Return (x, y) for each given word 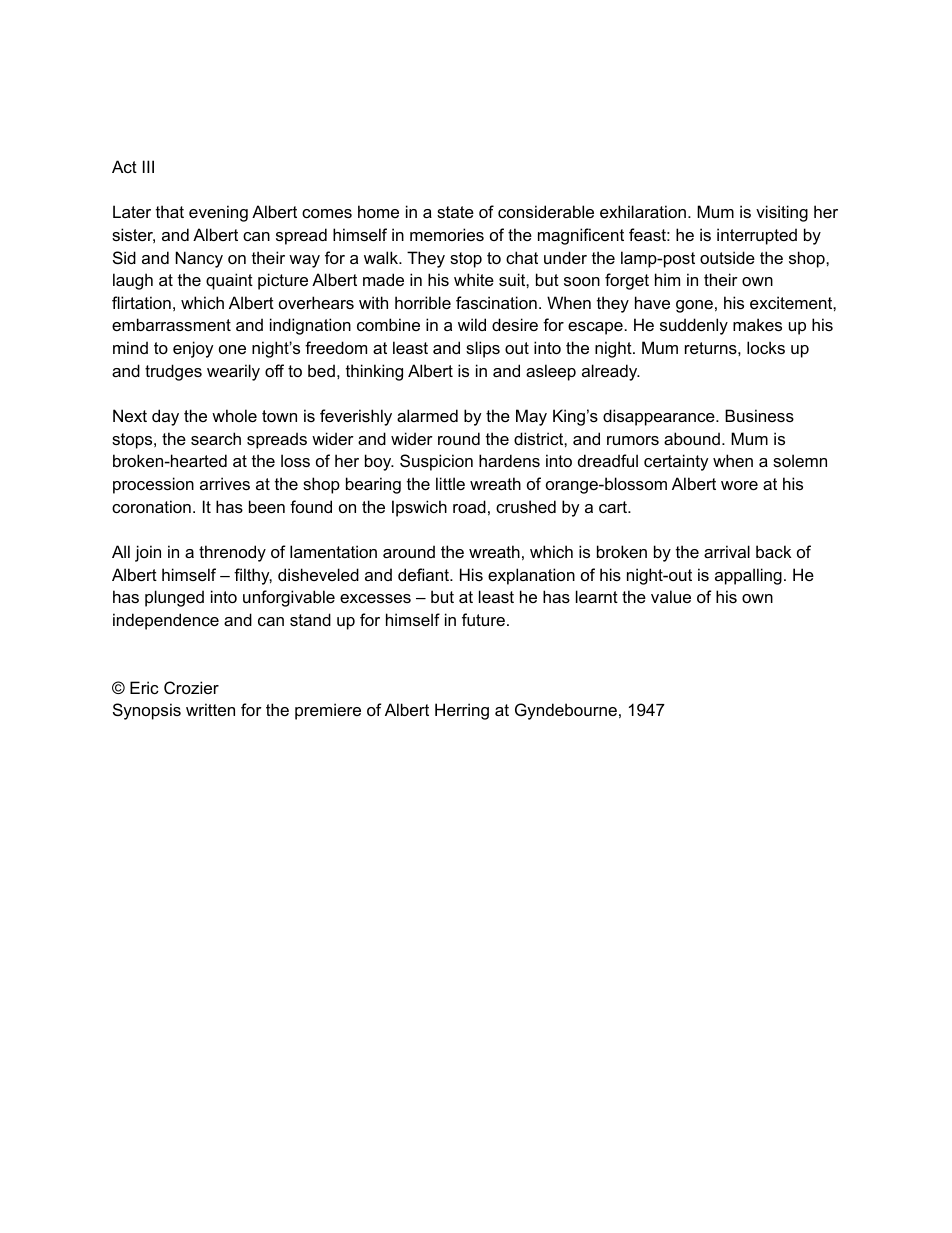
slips (483, 349)
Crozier (191, 687)
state (455, 212)
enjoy (193, 349)
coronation (151, 506)
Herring (462, 711)
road (469, 506)
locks (766, 347)
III (148, 166)
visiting (782, 213)
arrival (727, 551)
